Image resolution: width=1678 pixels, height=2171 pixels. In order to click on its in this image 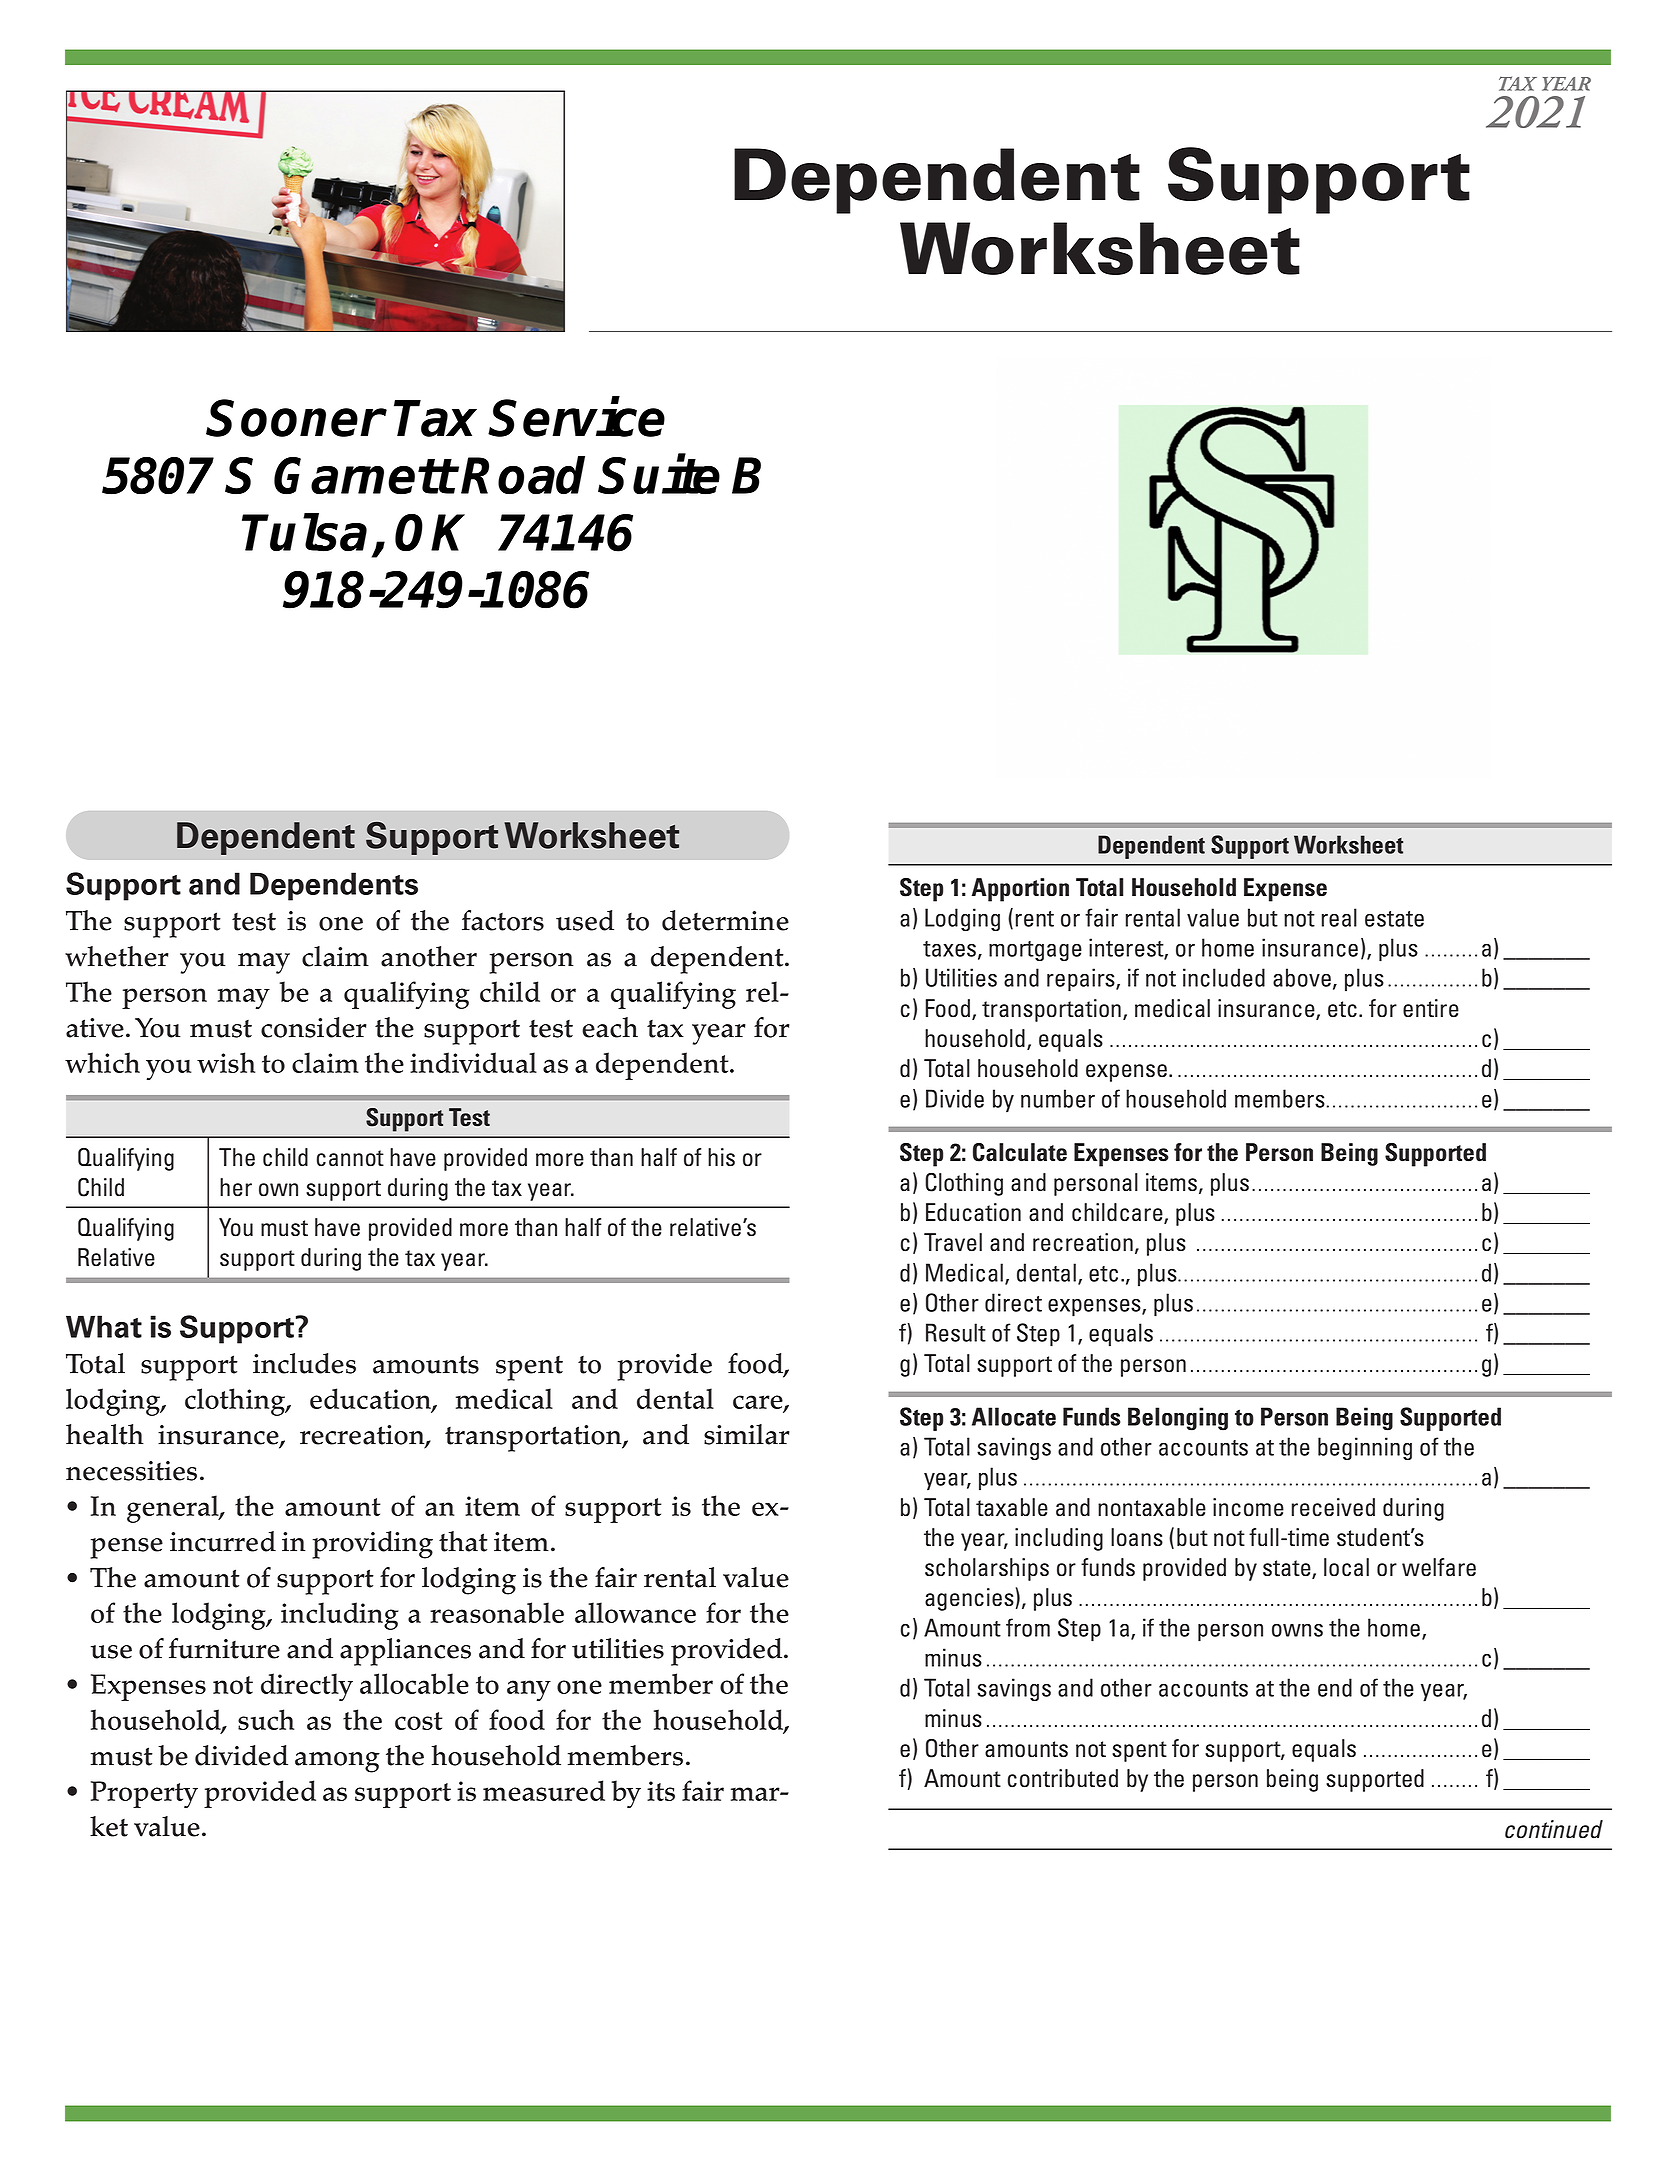, I will do `click(661, 1791)`.
